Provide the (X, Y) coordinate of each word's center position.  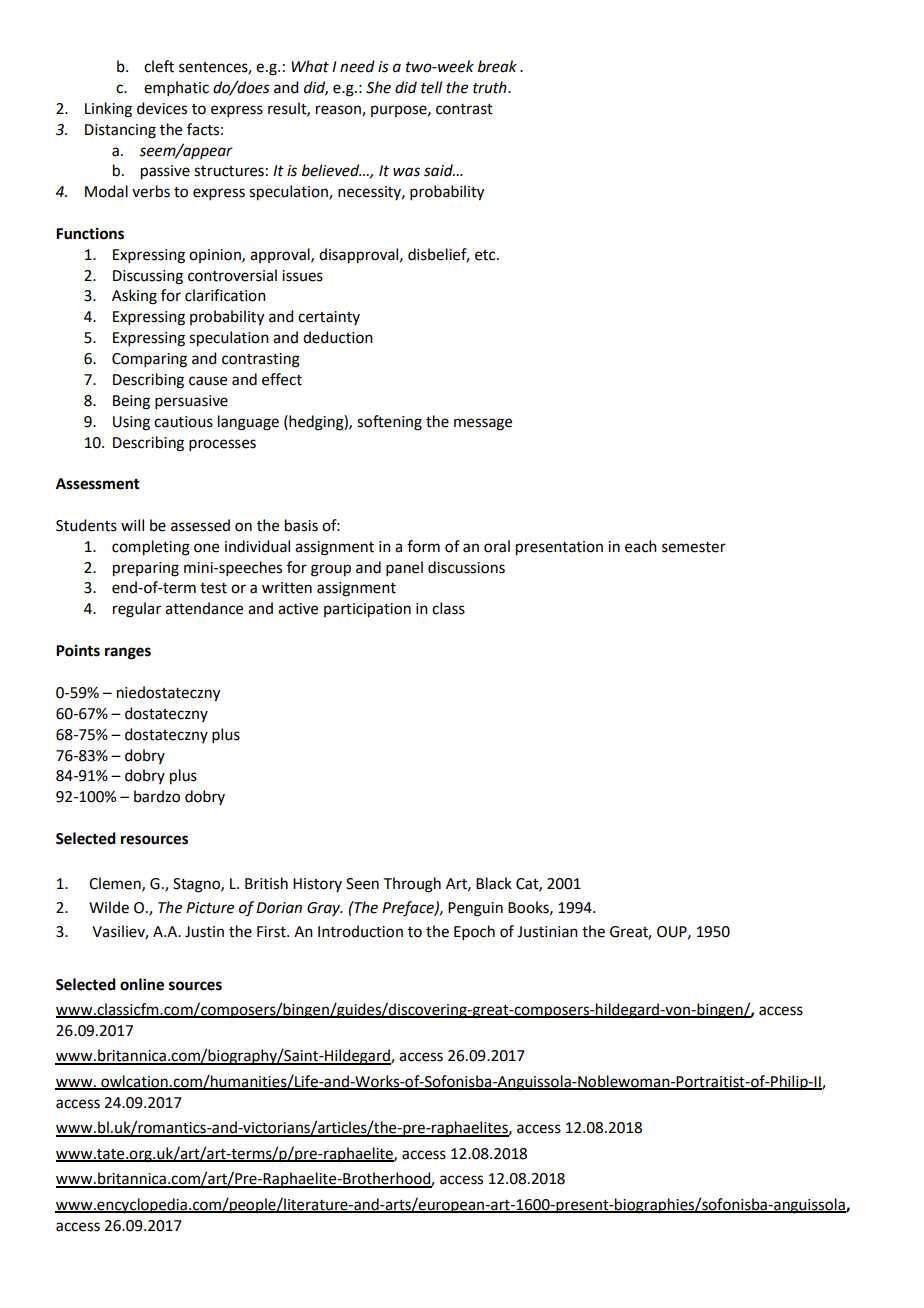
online (142, 984)
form (423, 546)
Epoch (474, 932)
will (132, 525)
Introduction (360, 931)
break (497, 66)
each (641, 546)
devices (162, 108)
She (378, 87)
